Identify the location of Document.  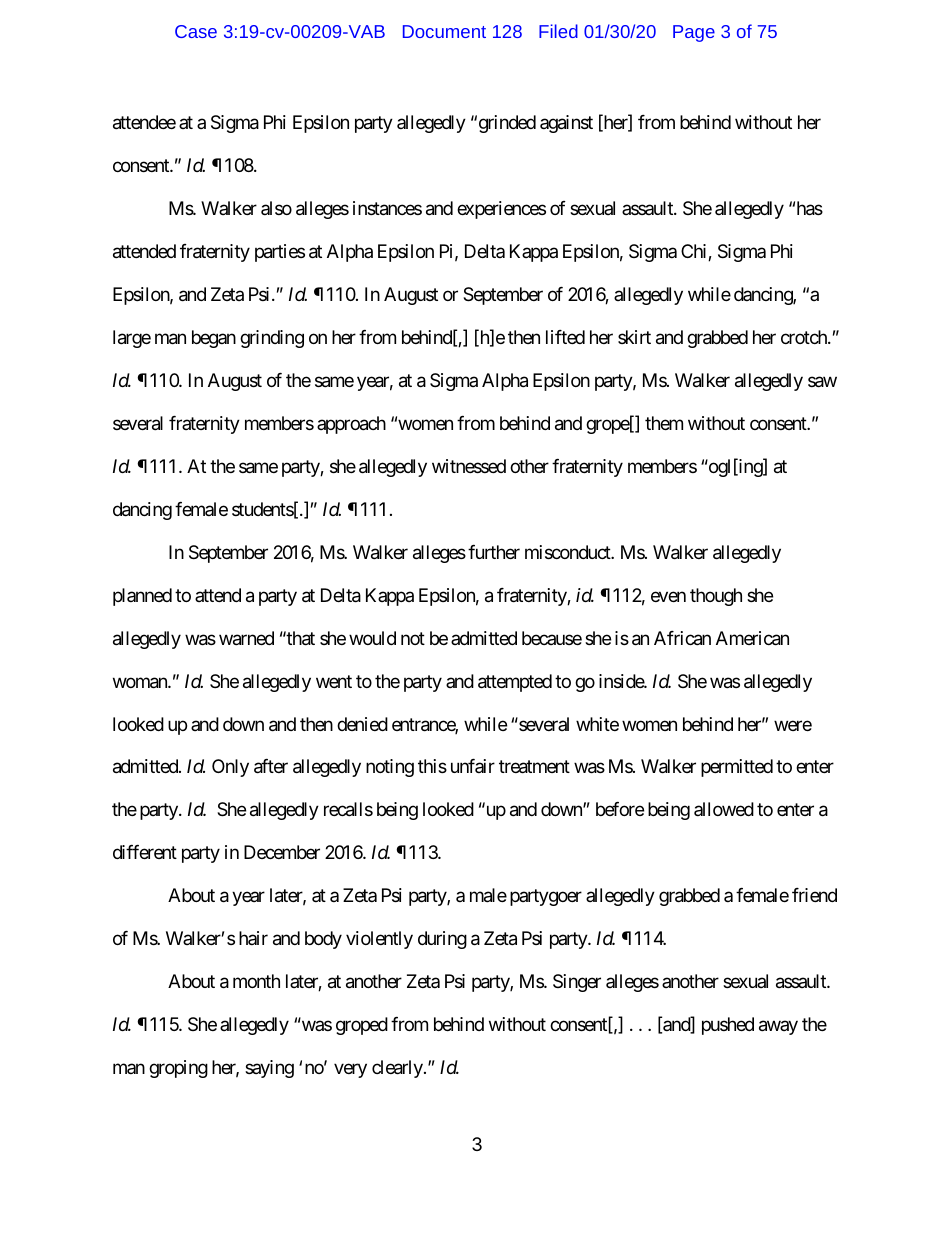
(444, 31).
